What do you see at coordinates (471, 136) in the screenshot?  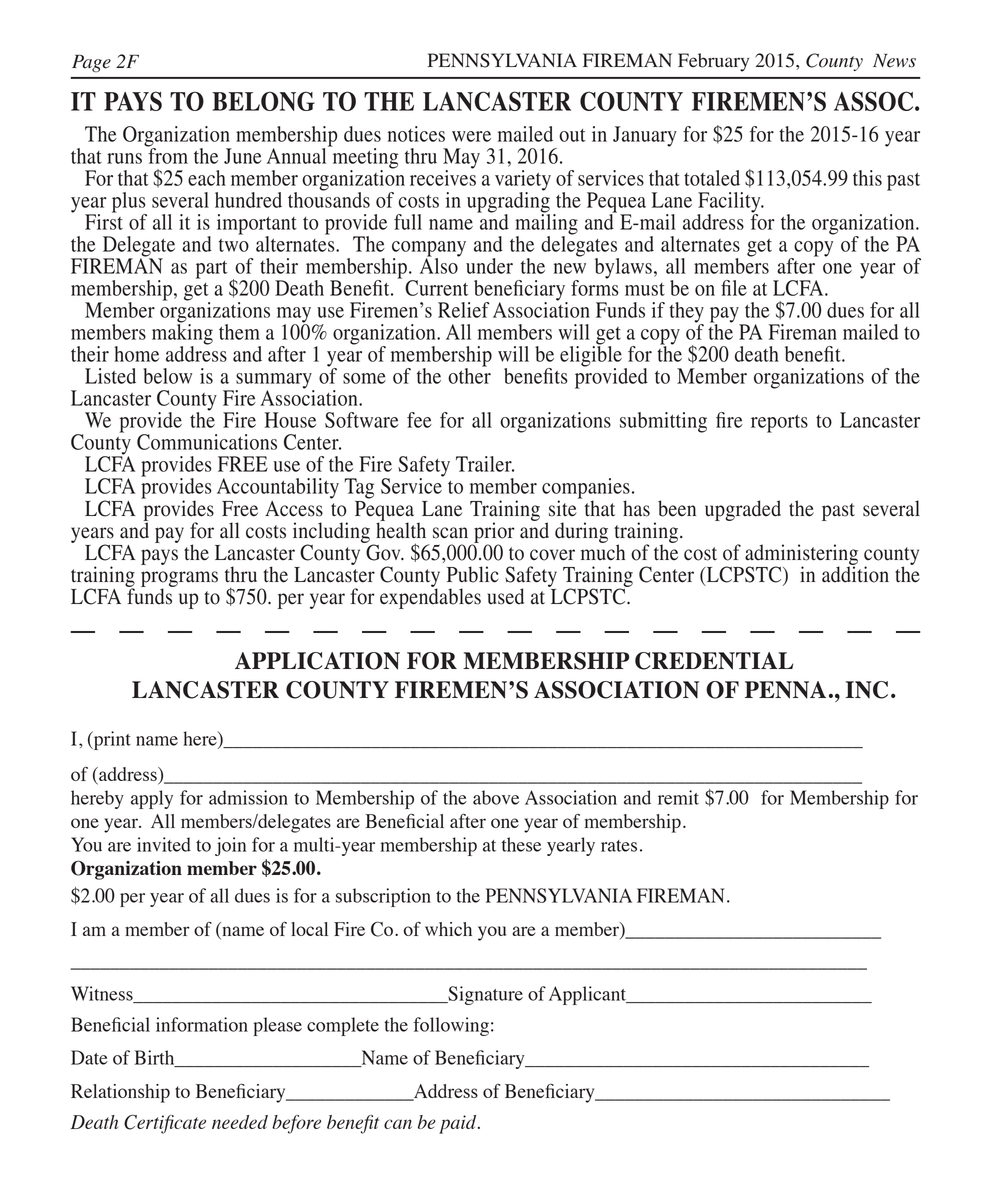 I see `were` at bounding box center [471, 136].
